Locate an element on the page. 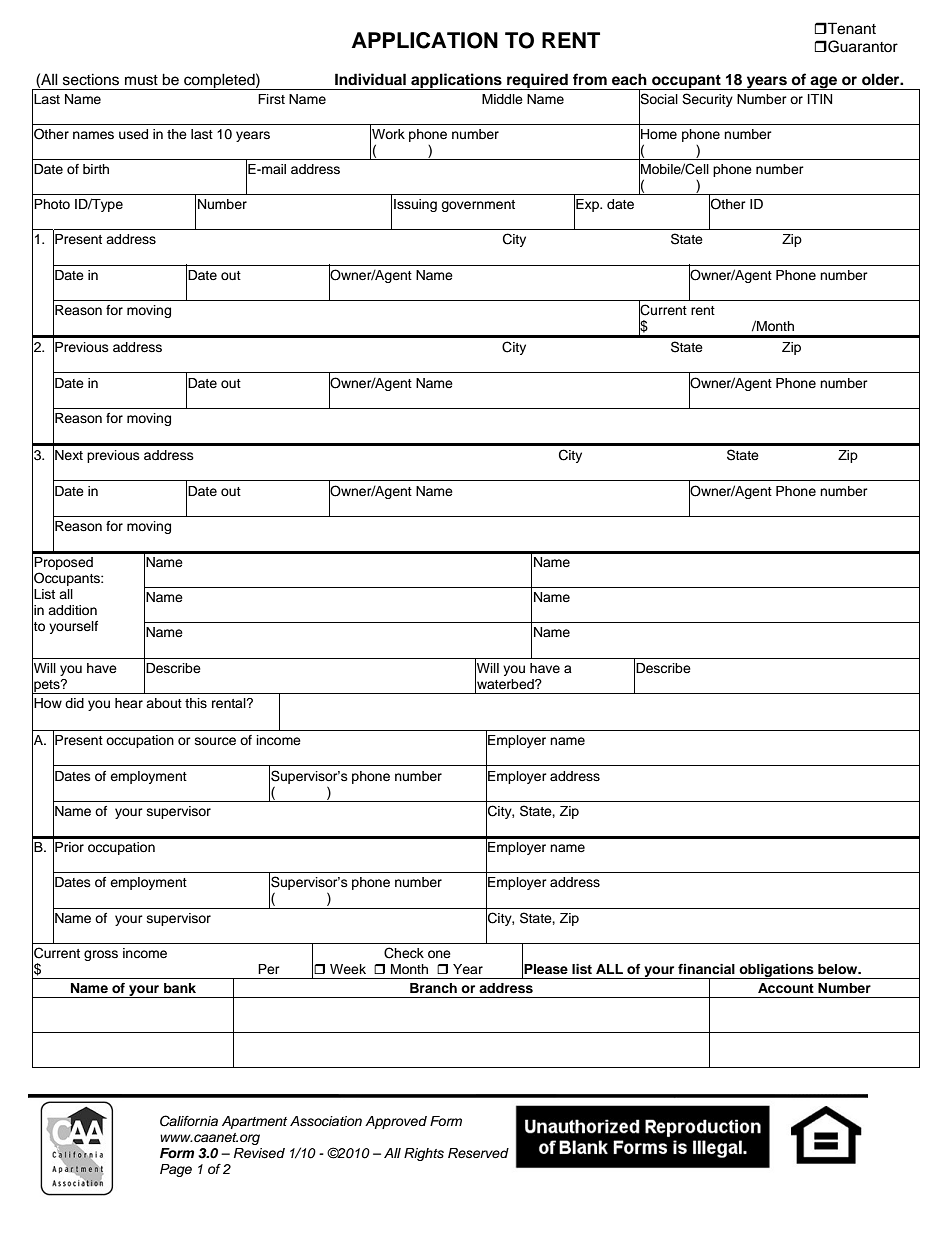 The height and width of the image is (1233, 952). California is located at coordinates (189, 1121).
